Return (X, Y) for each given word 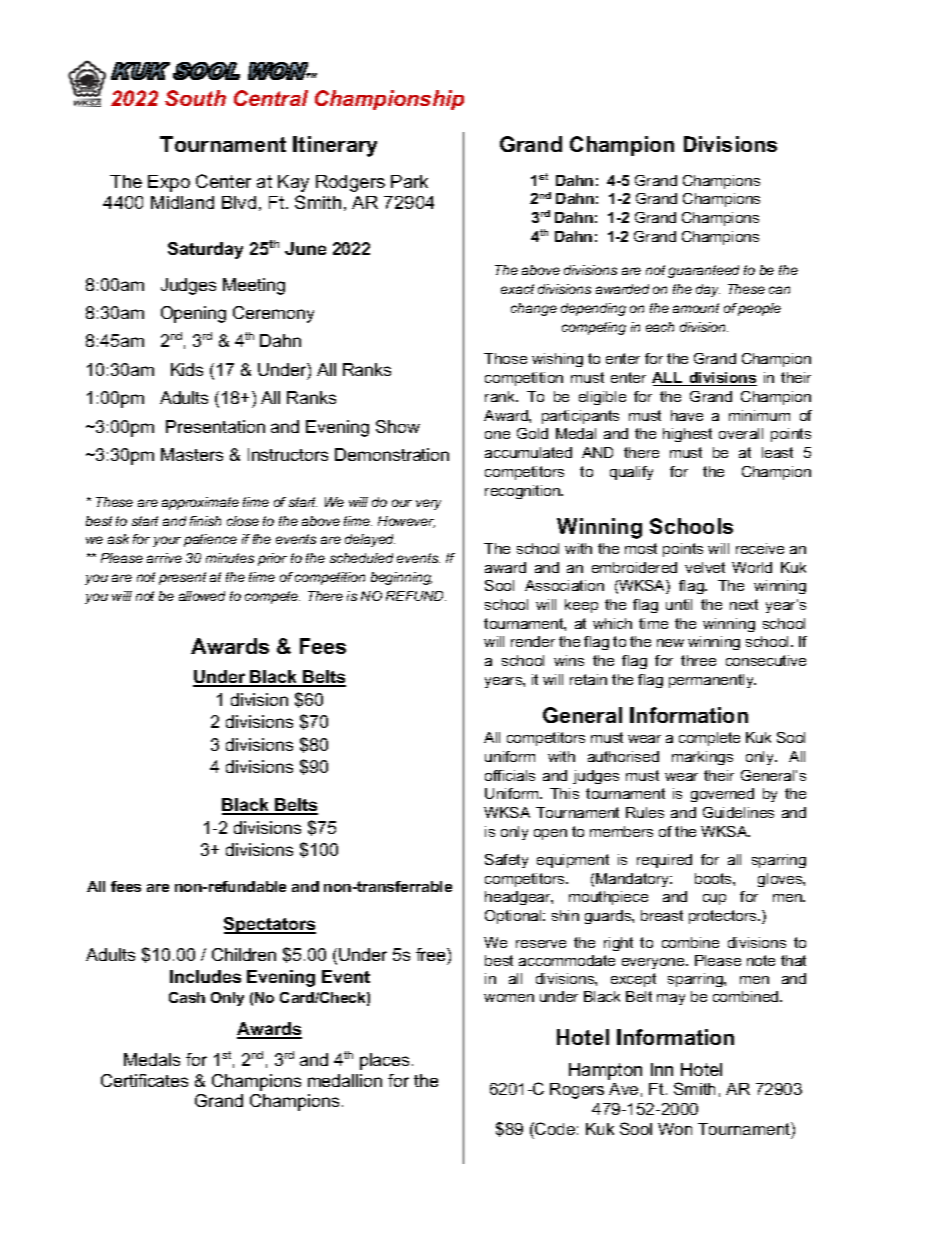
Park (409, 181)
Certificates (144, 1080)
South (195, 98)
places (386, 1061)
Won (675, 1129)
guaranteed (703, 271)
